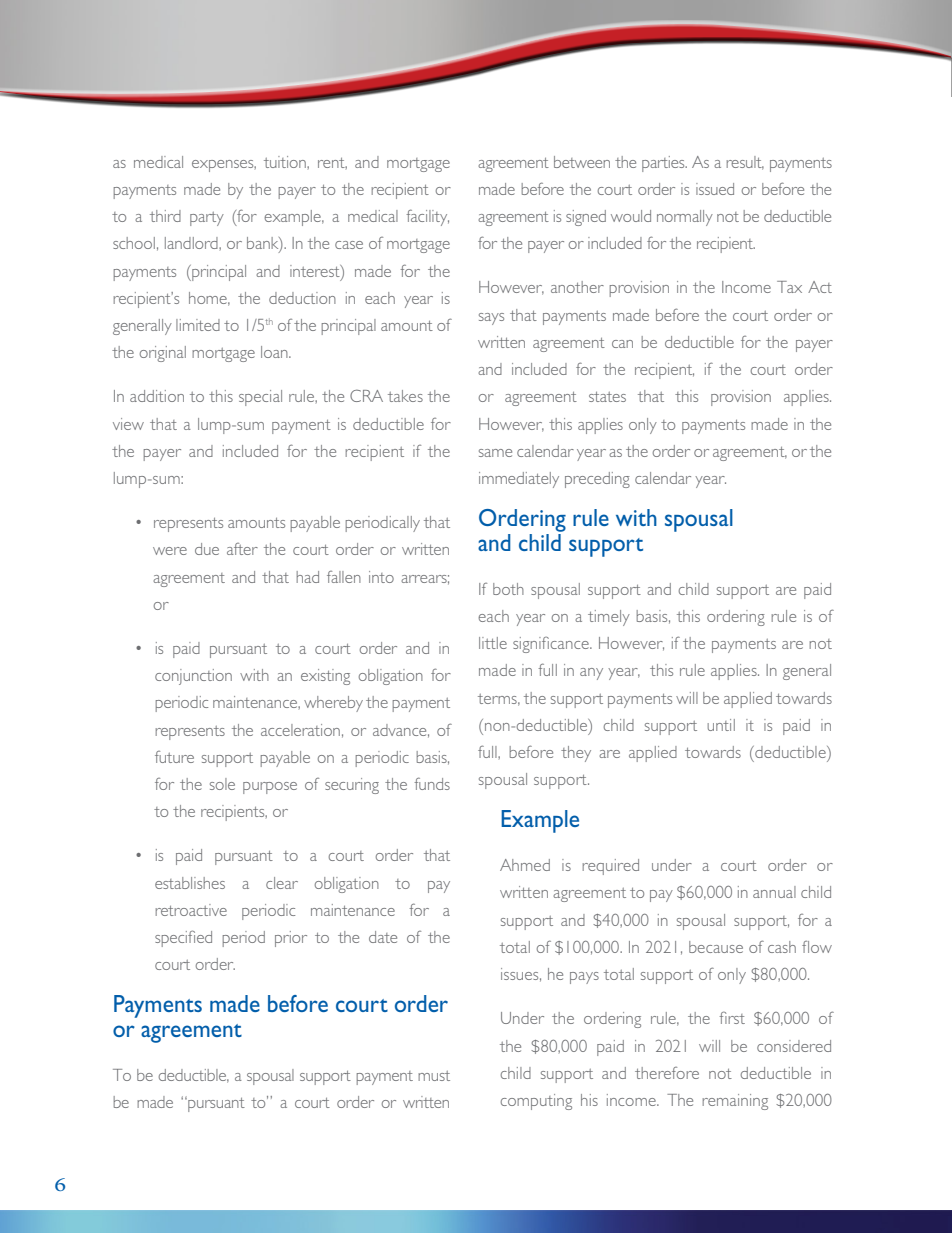  I want to click on same, so click(495, 453).
